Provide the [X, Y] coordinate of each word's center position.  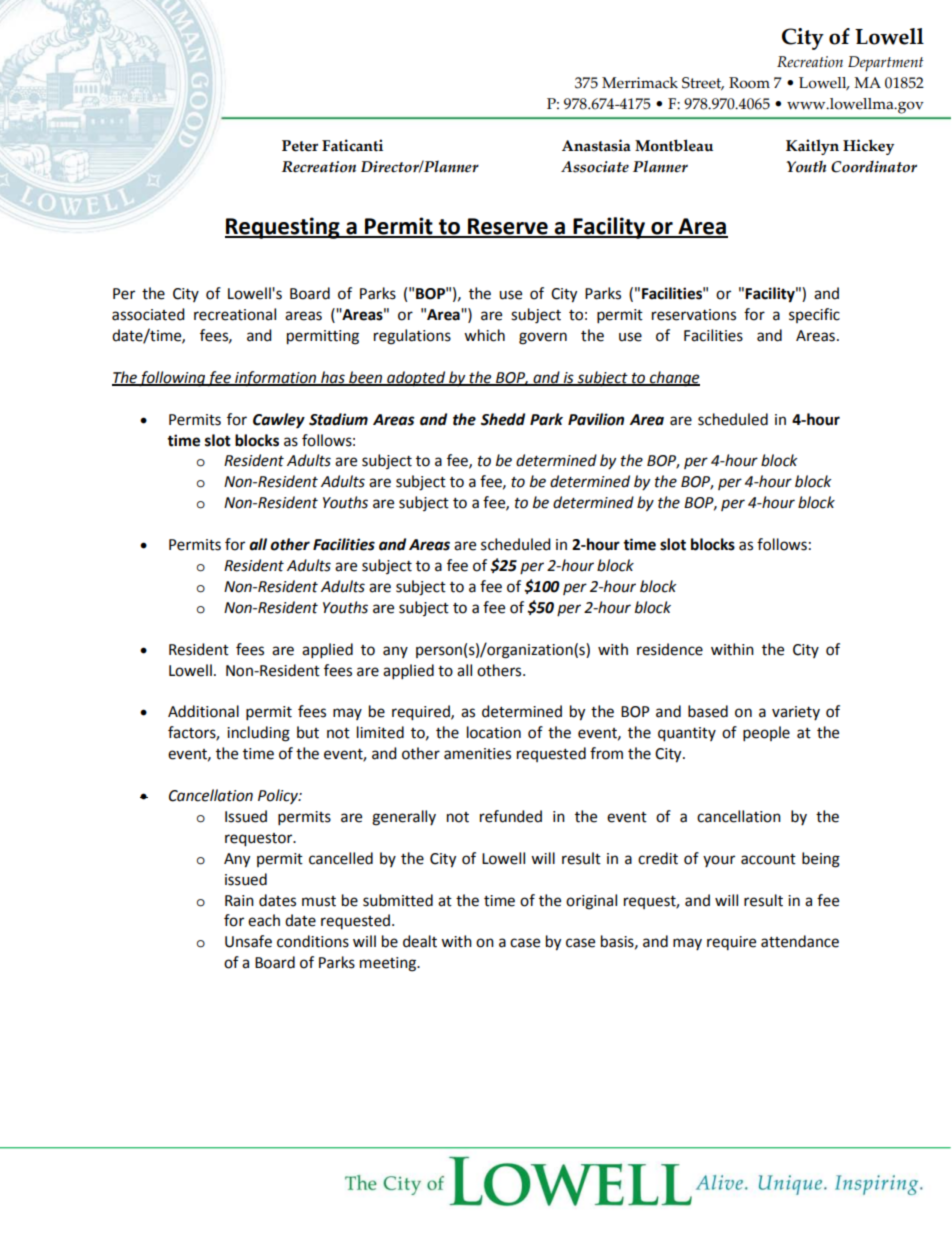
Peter [300, 146]
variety [796, 713]
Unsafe [248, 941]
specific [814, 315]
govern [543, 338]
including [258, 734]
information [276, 379]
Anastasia [596, 145]
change [674, 379]
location [494, 732]
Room [749, 83]
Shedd [503, 419]
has [333, 378]
